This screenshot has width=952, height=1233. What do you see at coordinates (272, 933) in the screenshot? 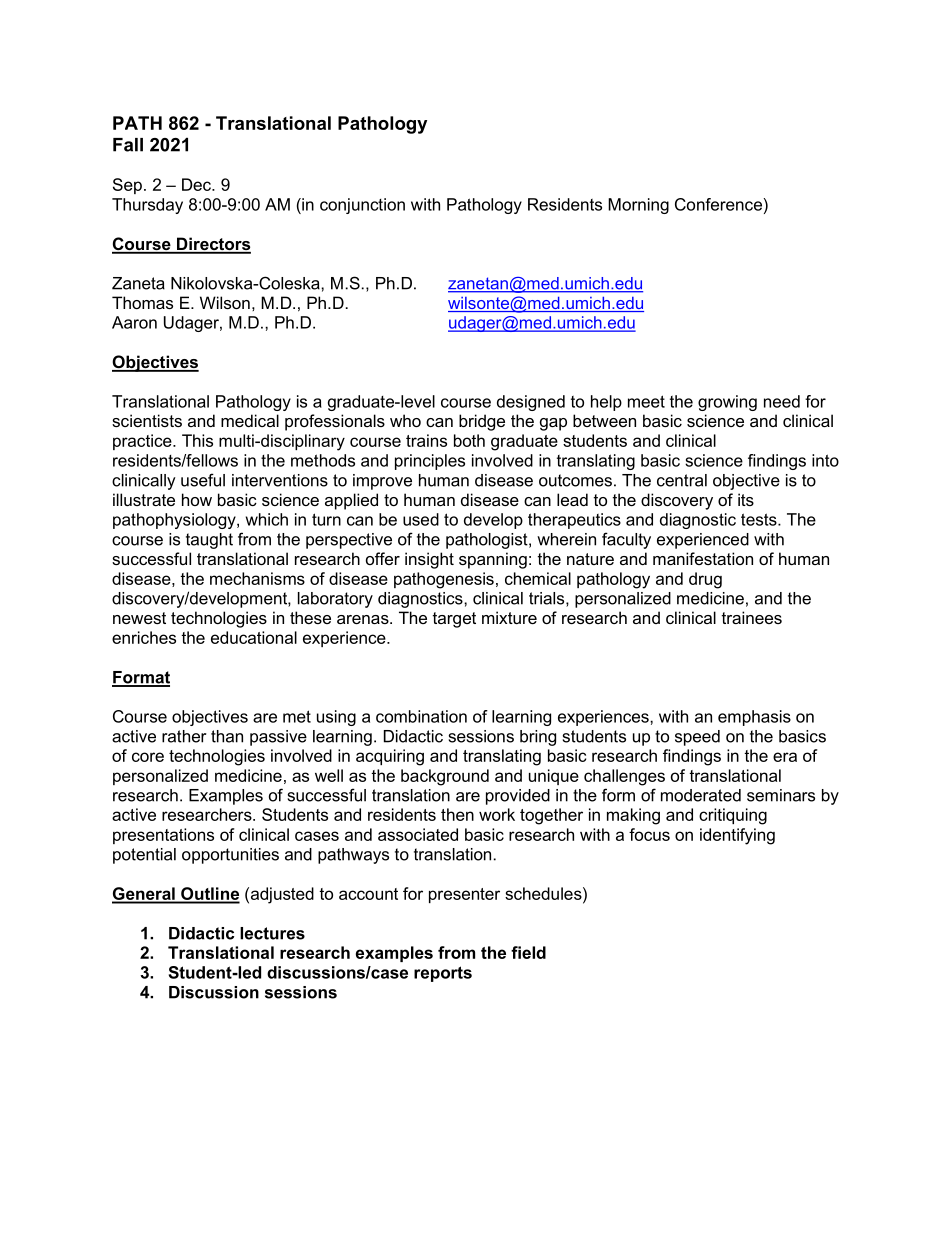
I see `lectures` at bounding box center [272, 933].
